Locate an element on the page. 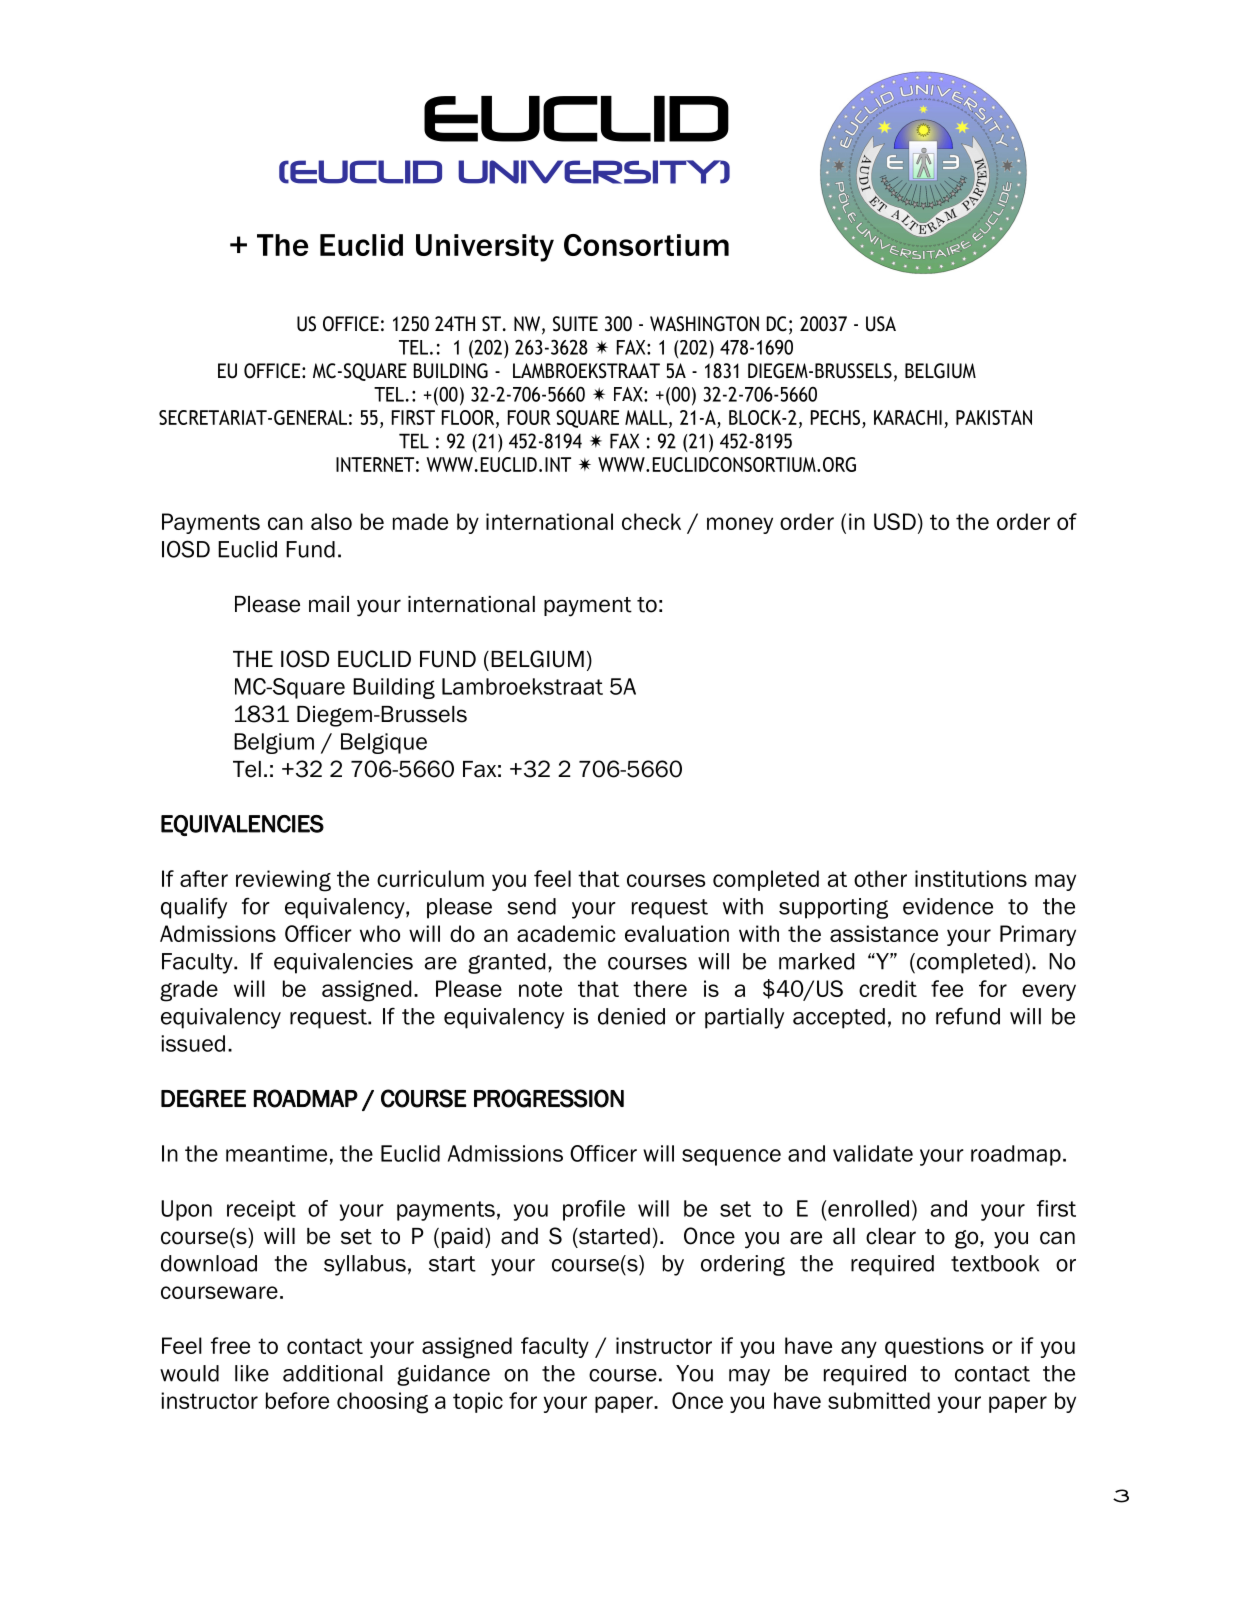  reviewing is located at coordinates (283, 881).
